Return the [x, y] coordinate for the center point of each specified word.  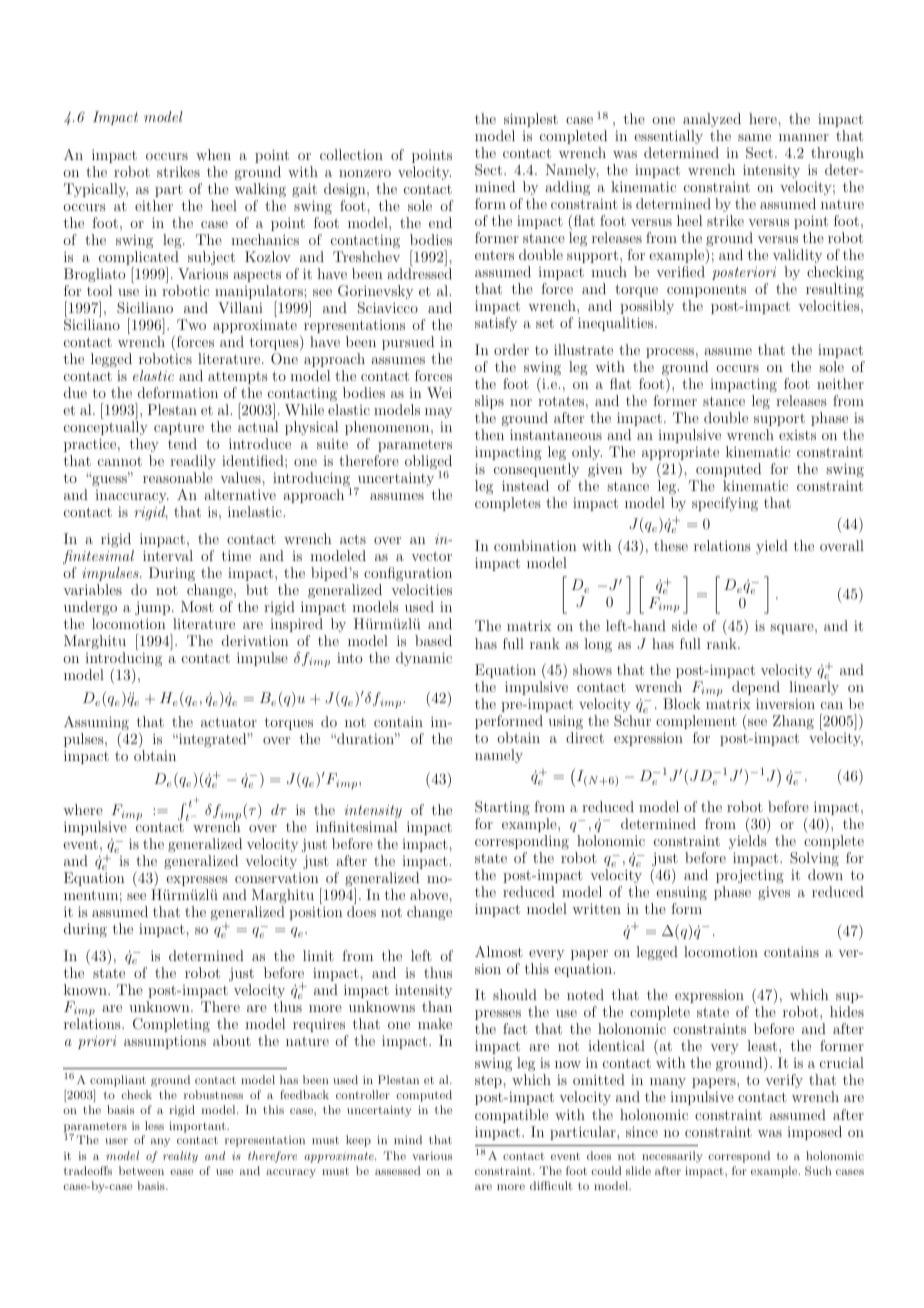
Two [191, 324]
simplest [531, 120]
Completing [171, 1025]
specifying [725, 504]
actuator [229, 722]
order [511, 349]
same [754, 137]
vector [431, 556]
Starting [502, 808]
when [213, 154]
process [670, 353]
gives [774, 893]
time [236, 556]
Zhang [793, 722]
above [430, 894]
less [154, 1125]
